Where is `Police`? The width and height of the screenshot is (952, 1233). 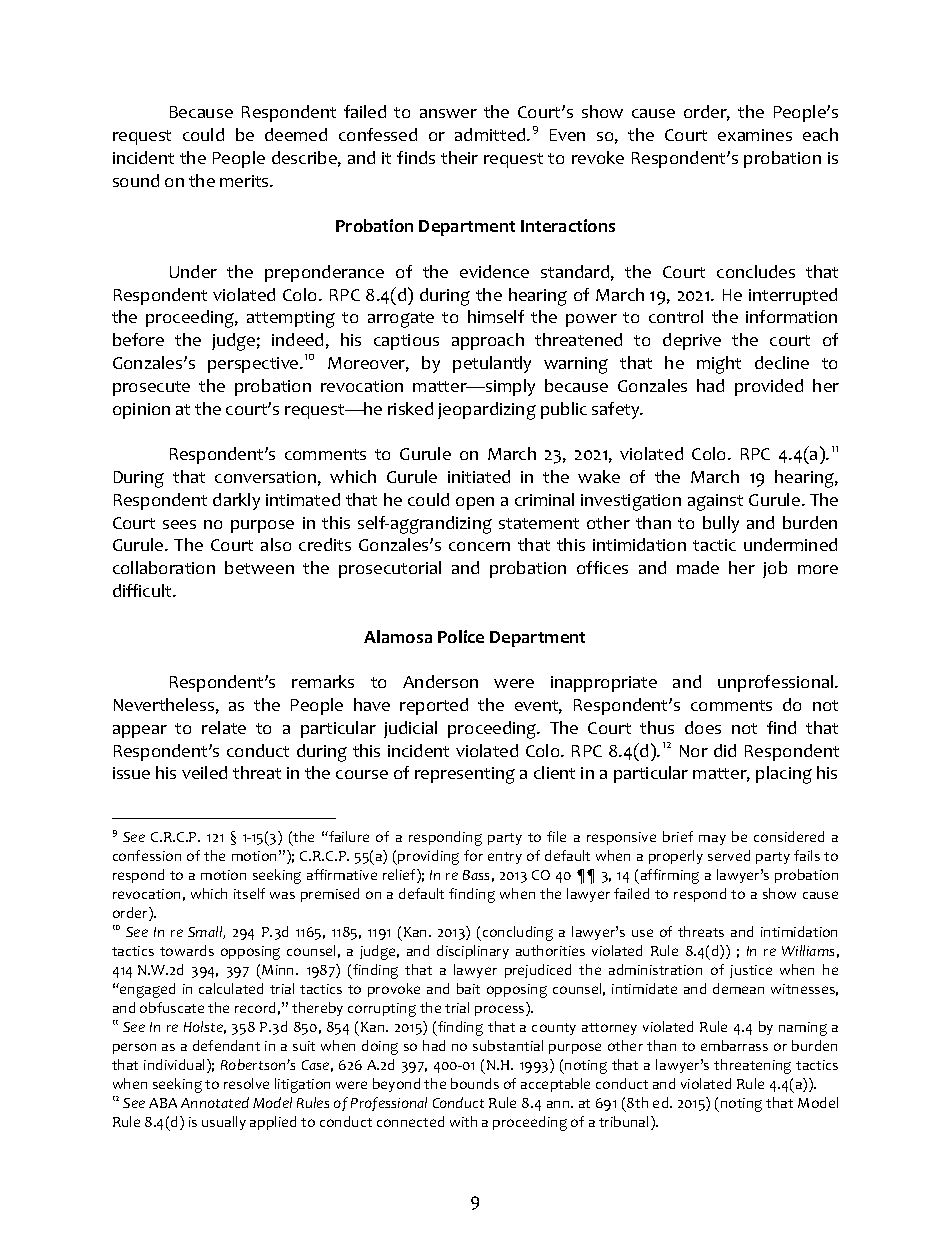
Police is located at coordinates (461, 636).
